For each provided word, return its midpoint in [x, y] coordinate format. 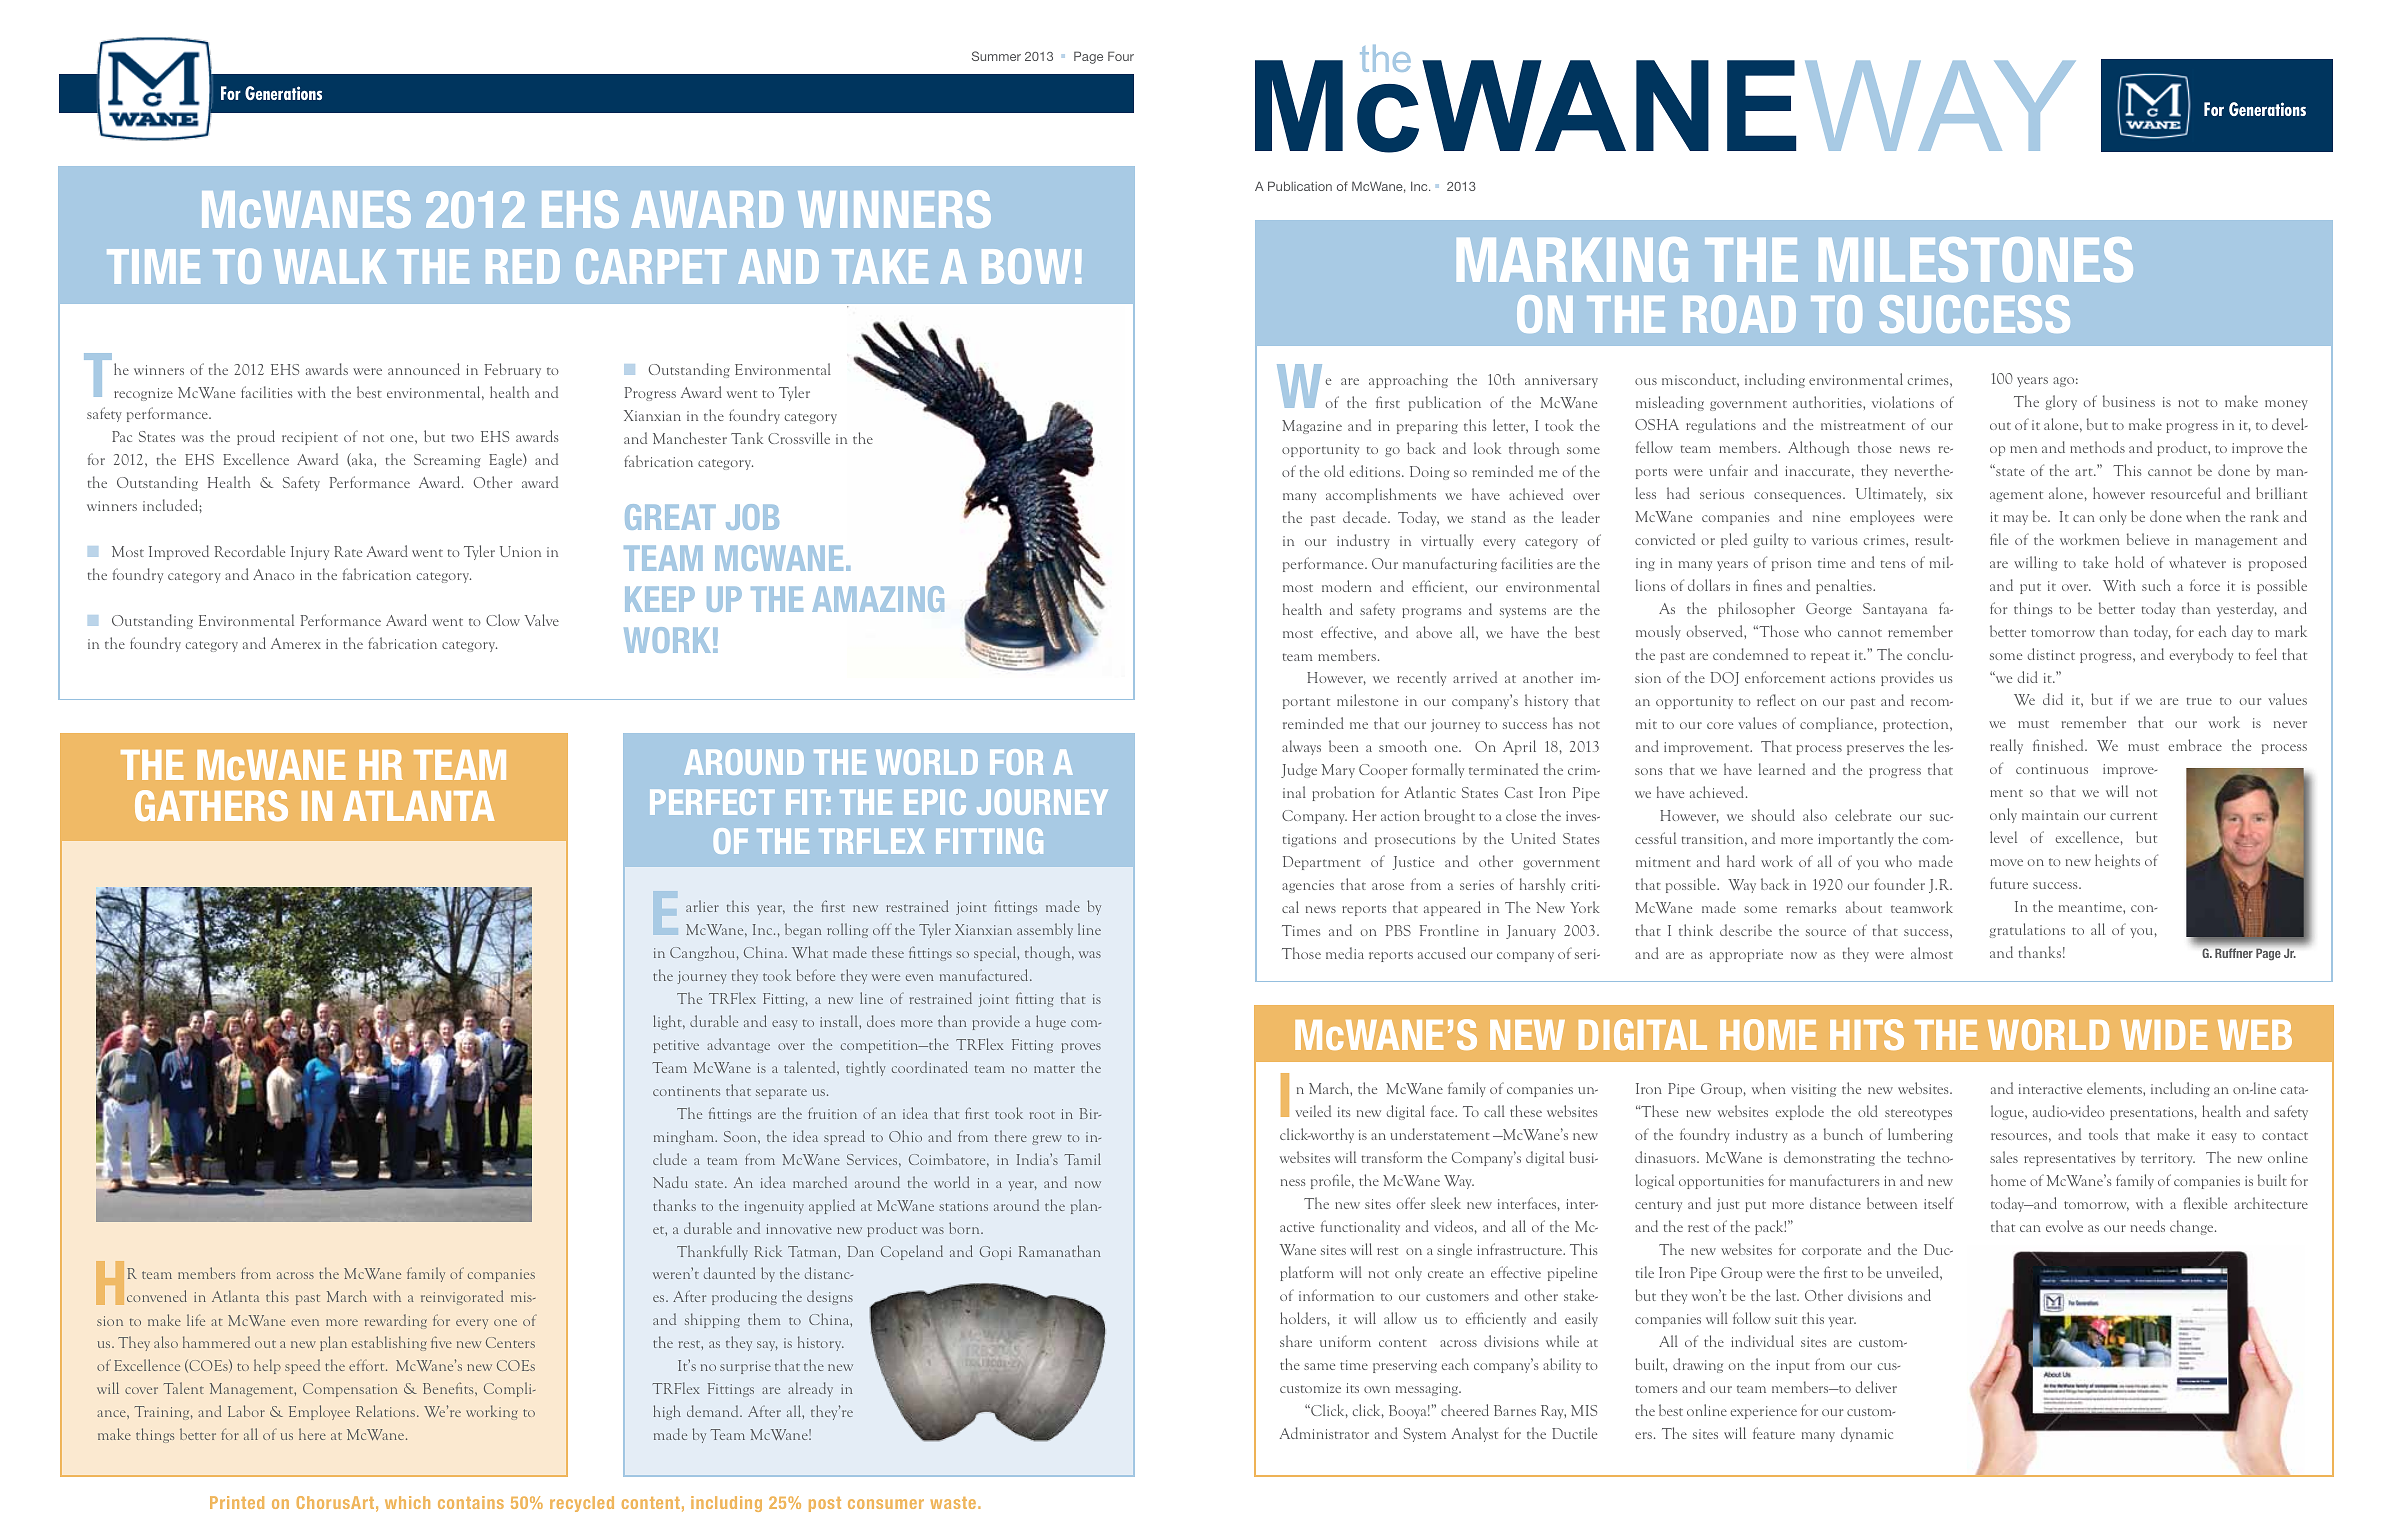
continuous [2052, 769]
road [1739, 314]
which [407, 1502]
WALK [330, 266]
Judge [1299, 770]
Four [1121, 56]
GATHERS [211, 805]
